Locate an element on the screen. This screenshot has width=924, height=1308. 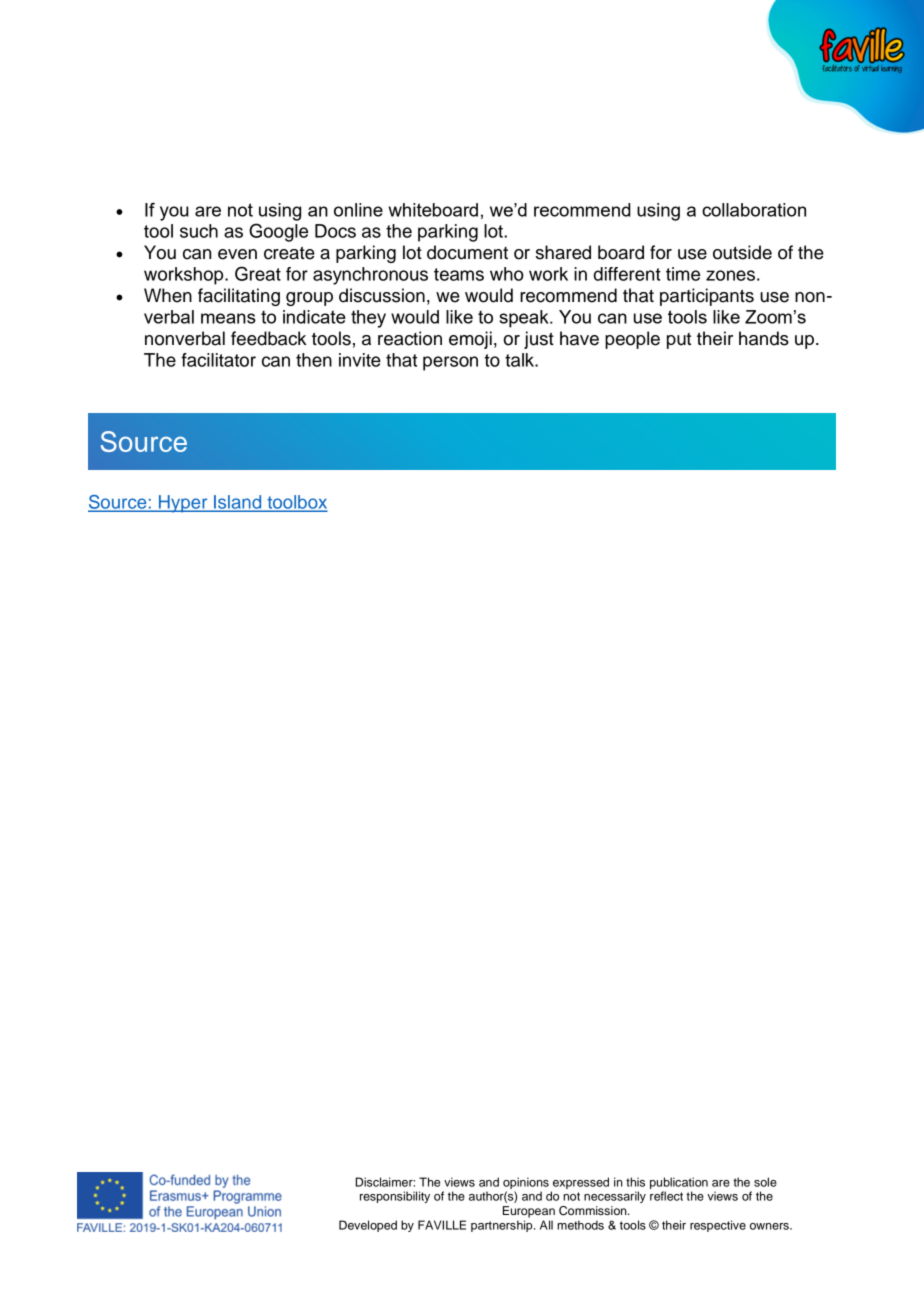
time is located at coordinates (683, 274).
